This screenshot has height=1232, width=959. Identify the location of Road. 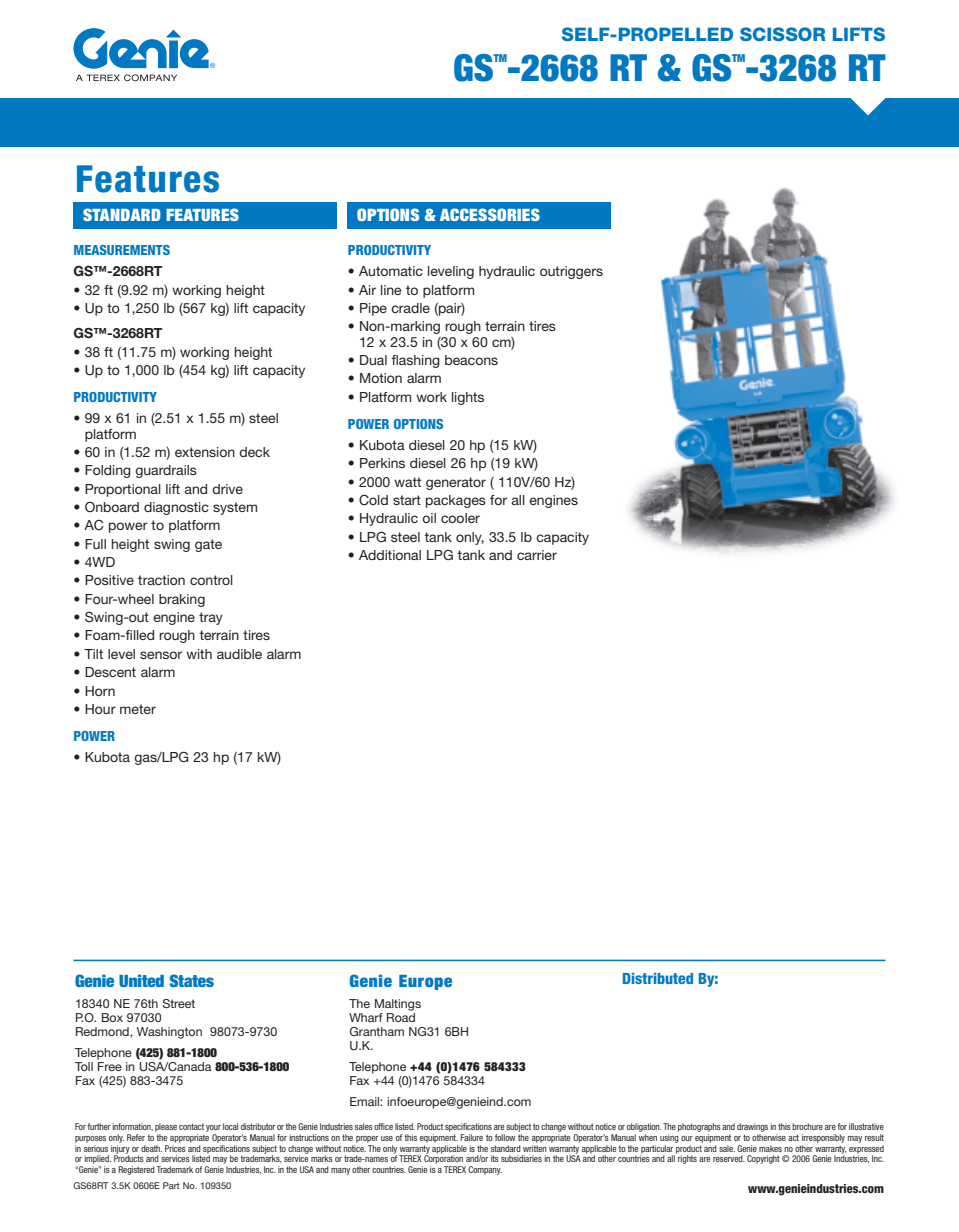
(401, 1016).
